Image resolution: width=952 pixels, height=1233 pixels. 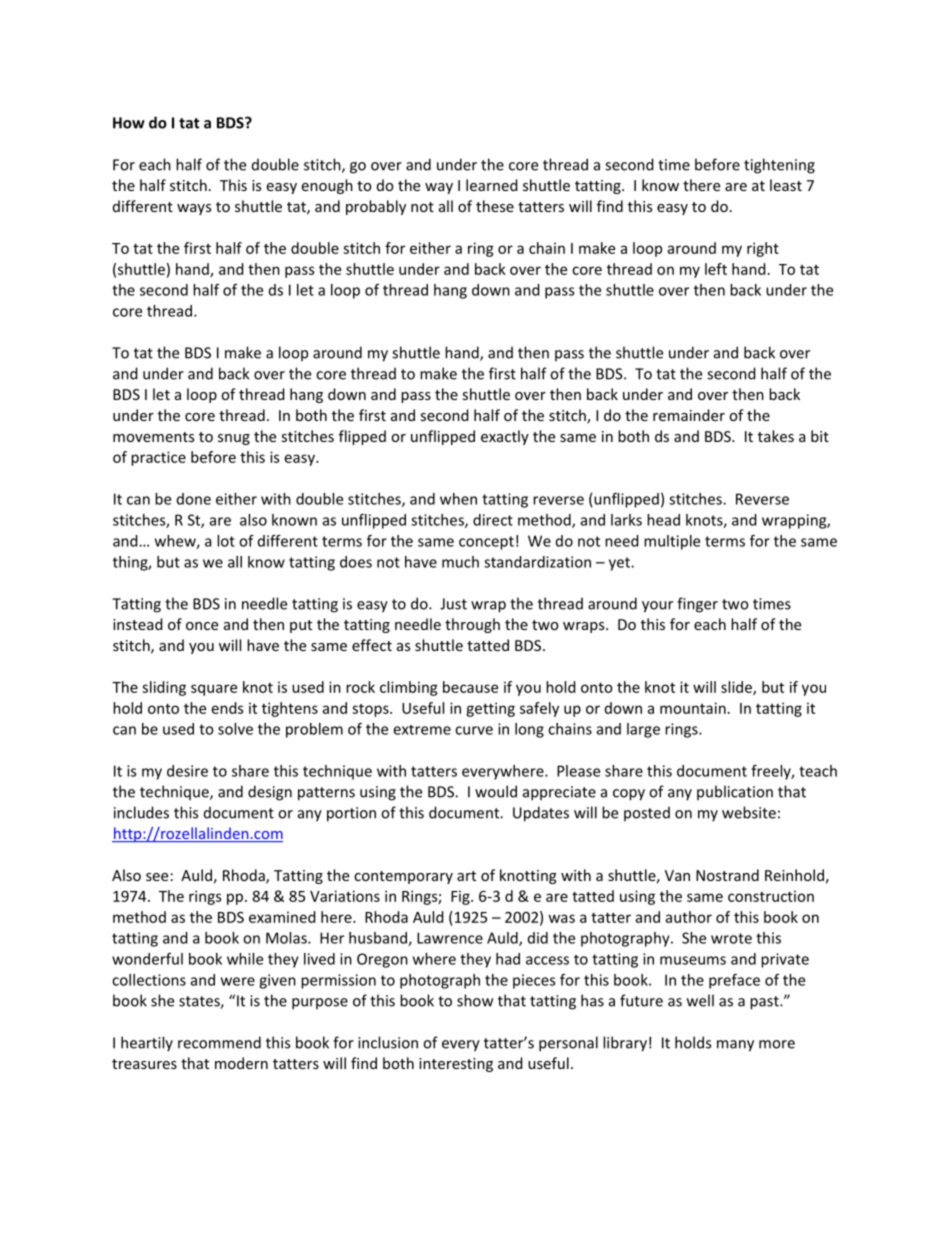 What do you see at coordinates (219, 1042) in the screenshot?
I see `recommend` at bounding box center [219, 1042].
